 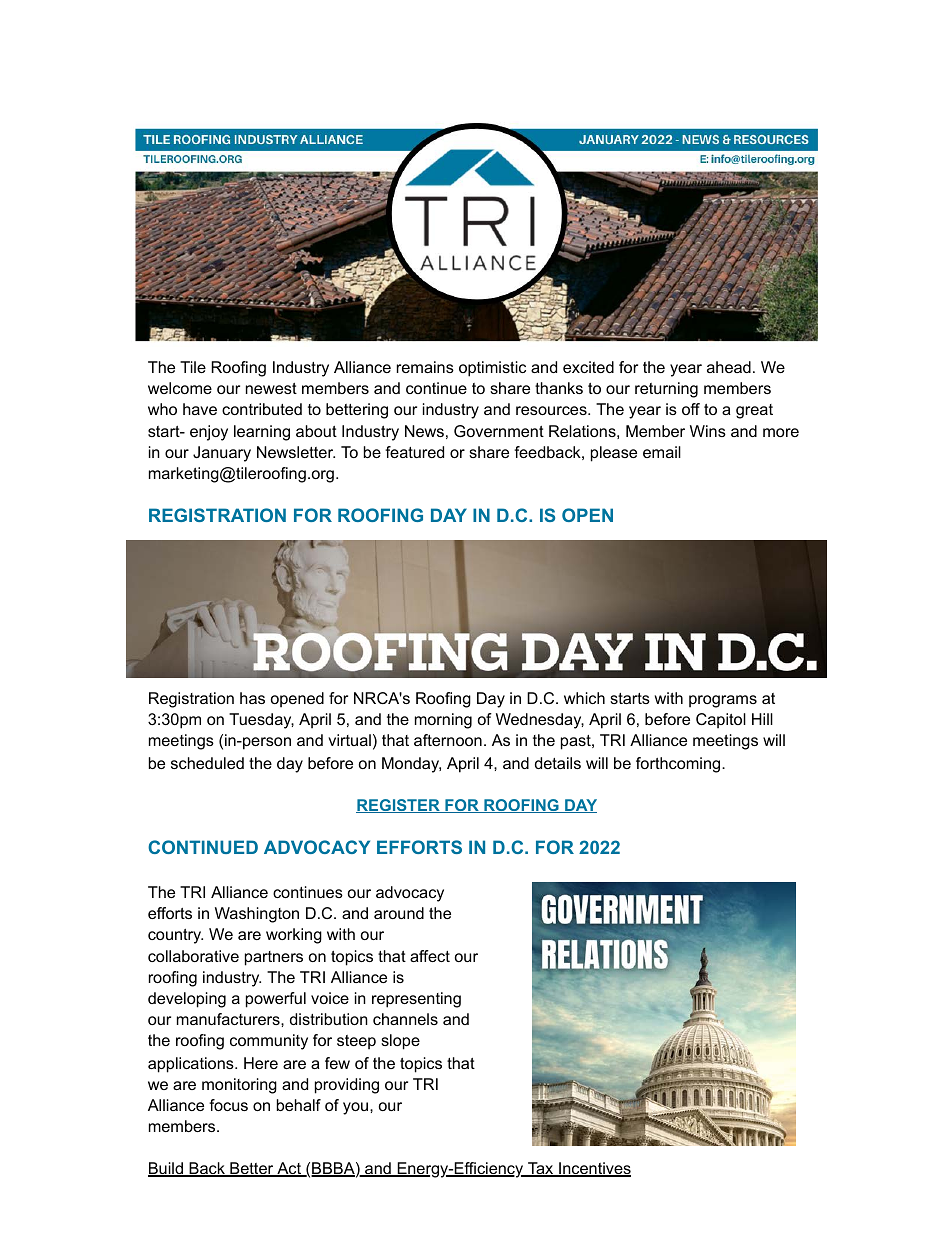 What do you see at coordinates (228, 1105) in the screenshot?
I see `focus` at bounding box center [228, 1105].
